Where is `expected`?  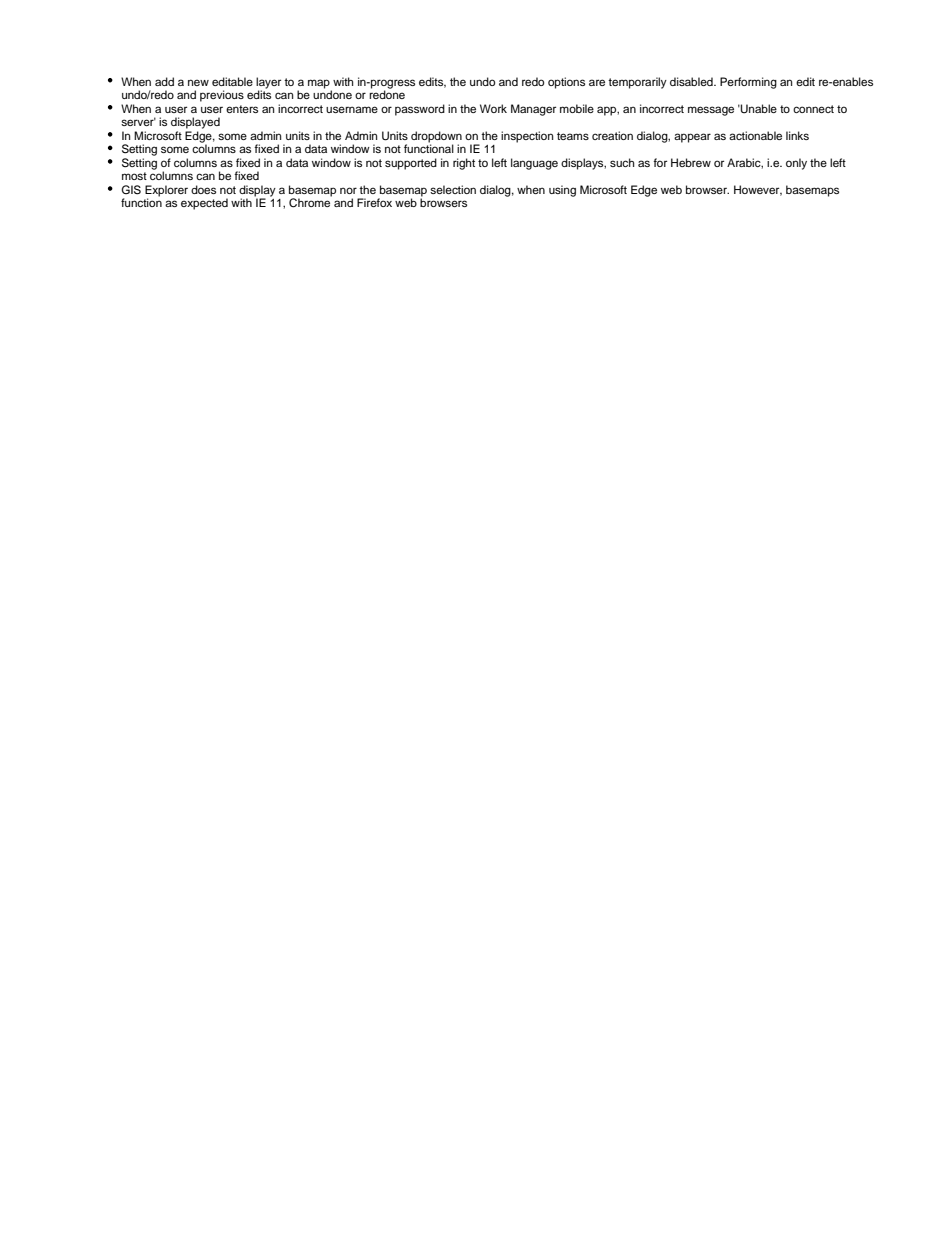 expected is located at coordinates (204, 204).
